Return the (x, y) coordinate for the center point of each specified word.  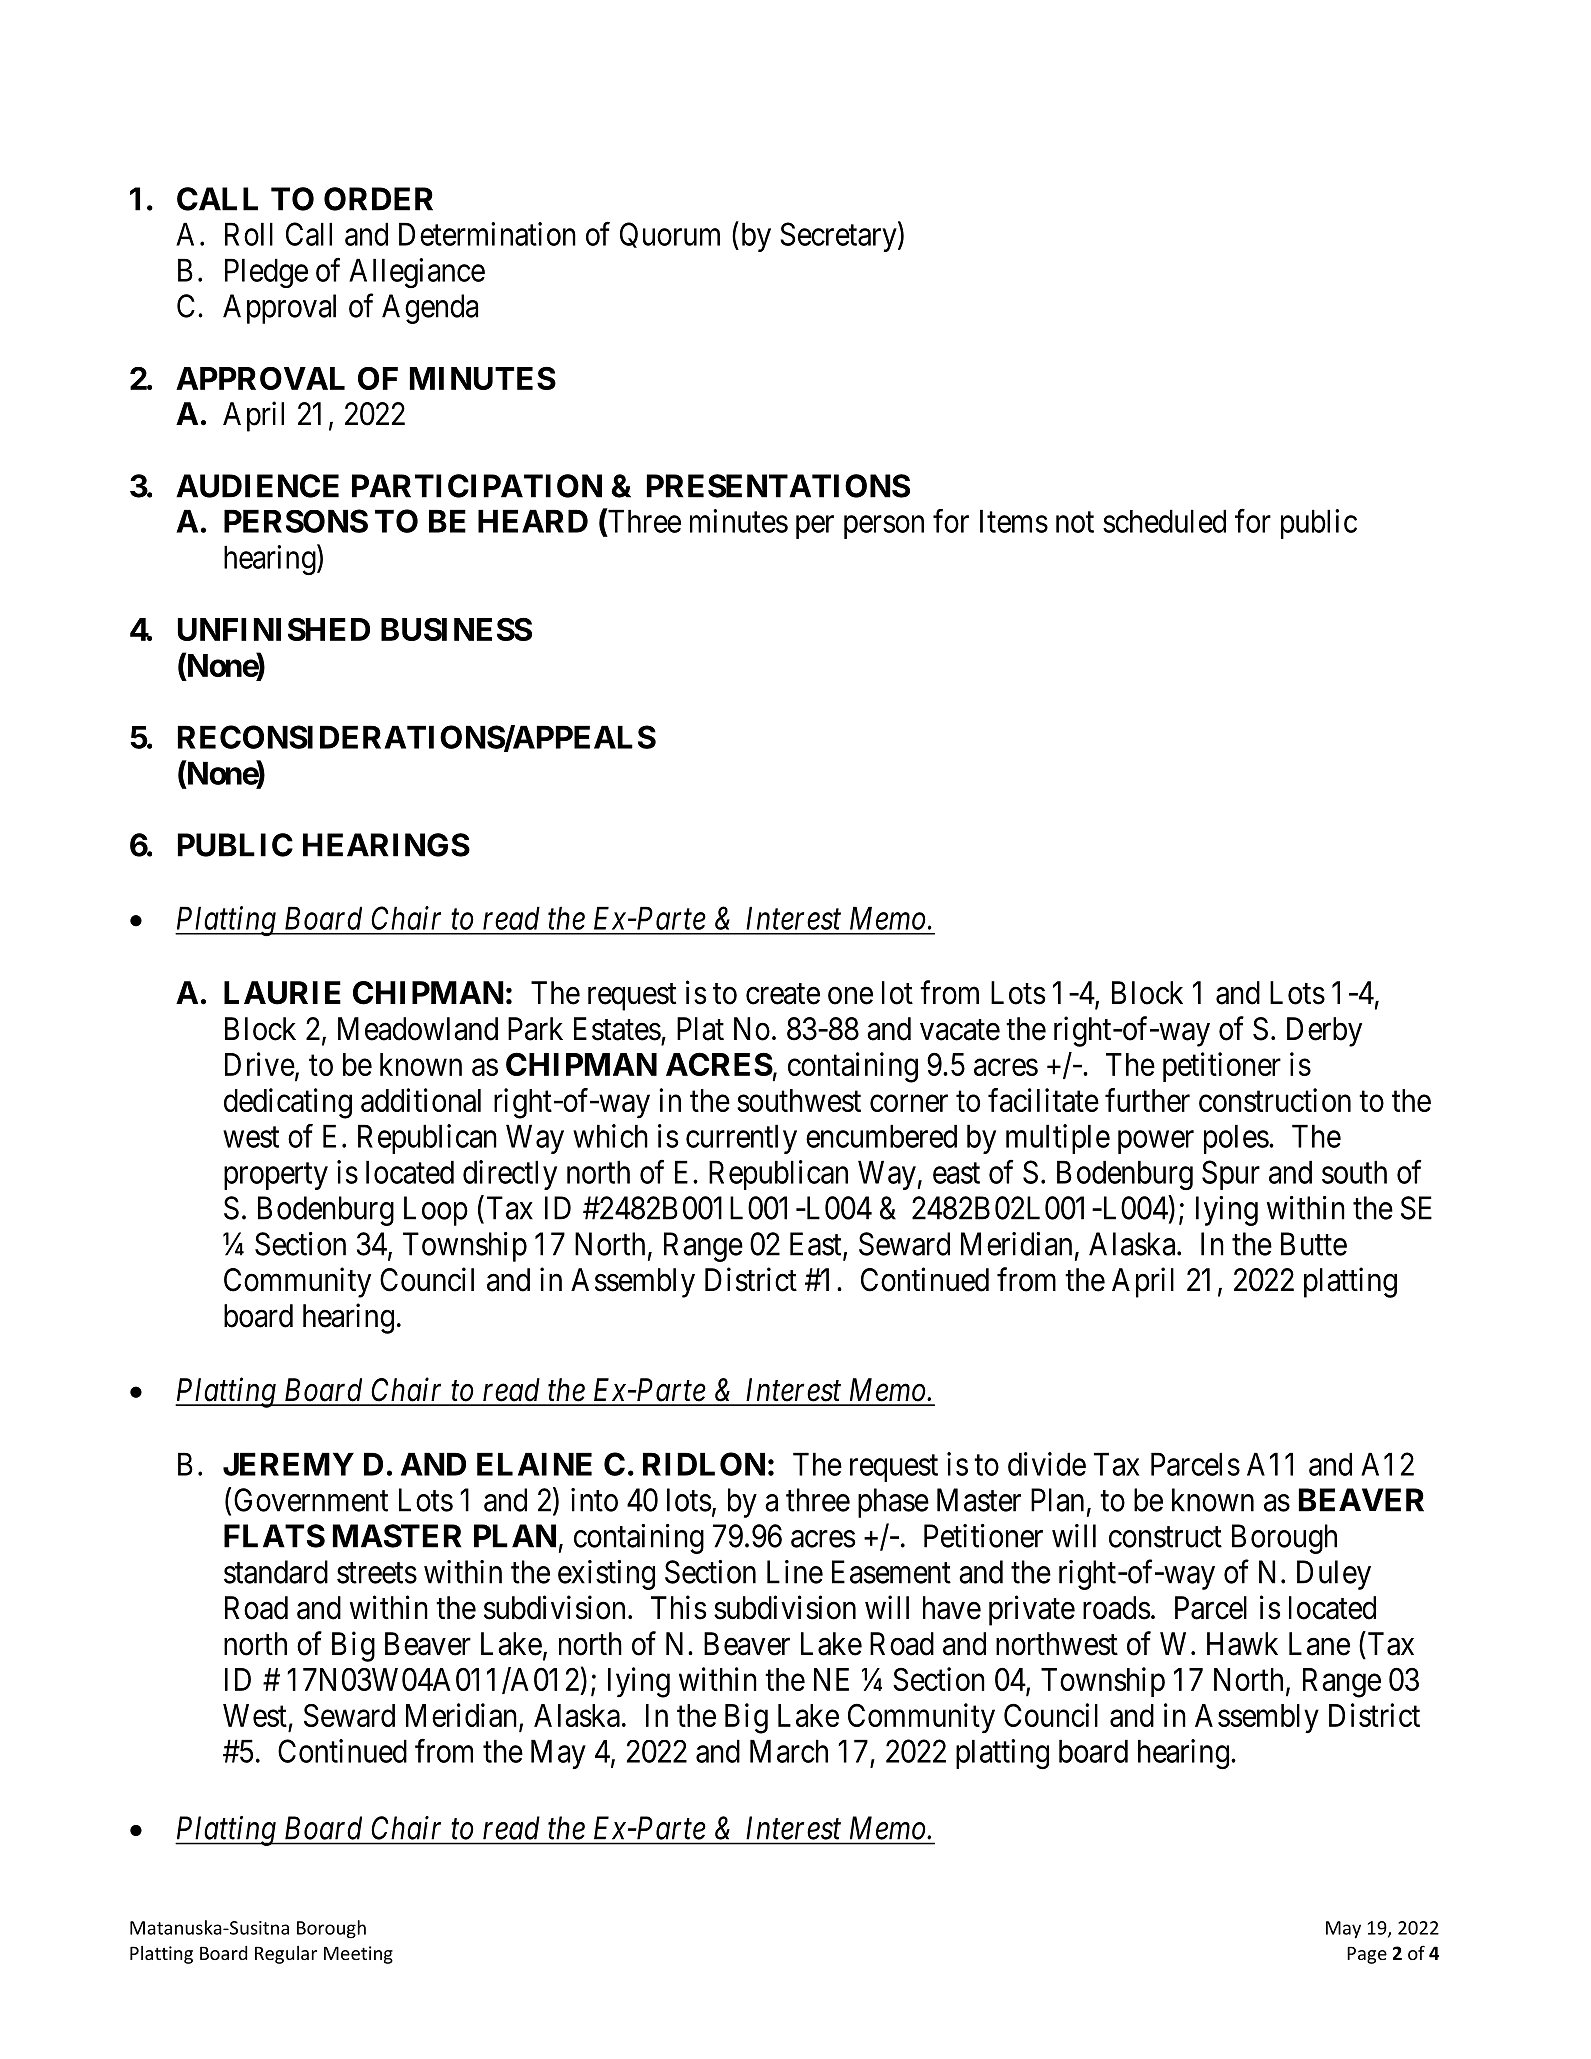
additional (421, 1100)
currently (741, 1139)
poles (1236, 1139)
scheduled (1164, 521)
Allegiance (417, 273)
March (789, 1751)
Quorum (670, 235)
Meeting (358, 1955)
